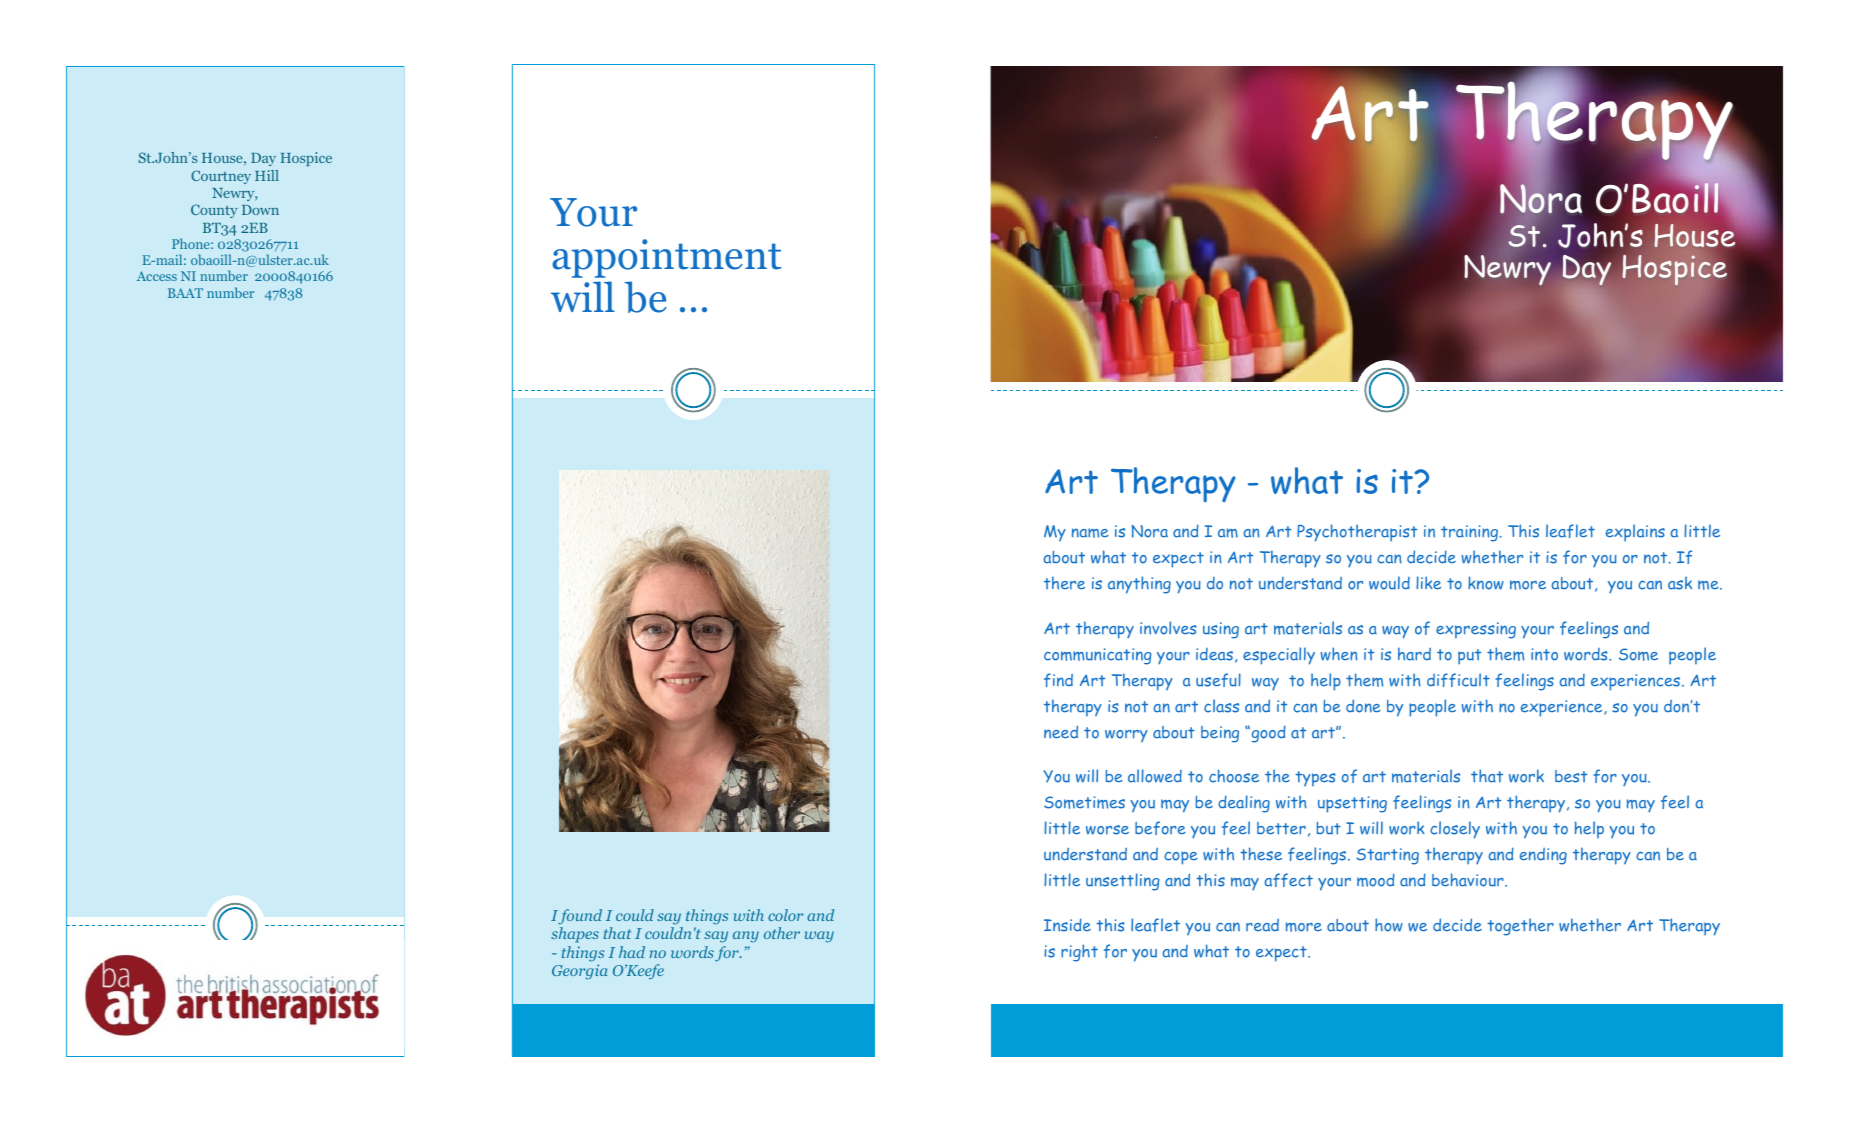 This image has width=1849, height=1123. Describe the element at coordinates (1486, 583) in the image. I see `know` at that location.
